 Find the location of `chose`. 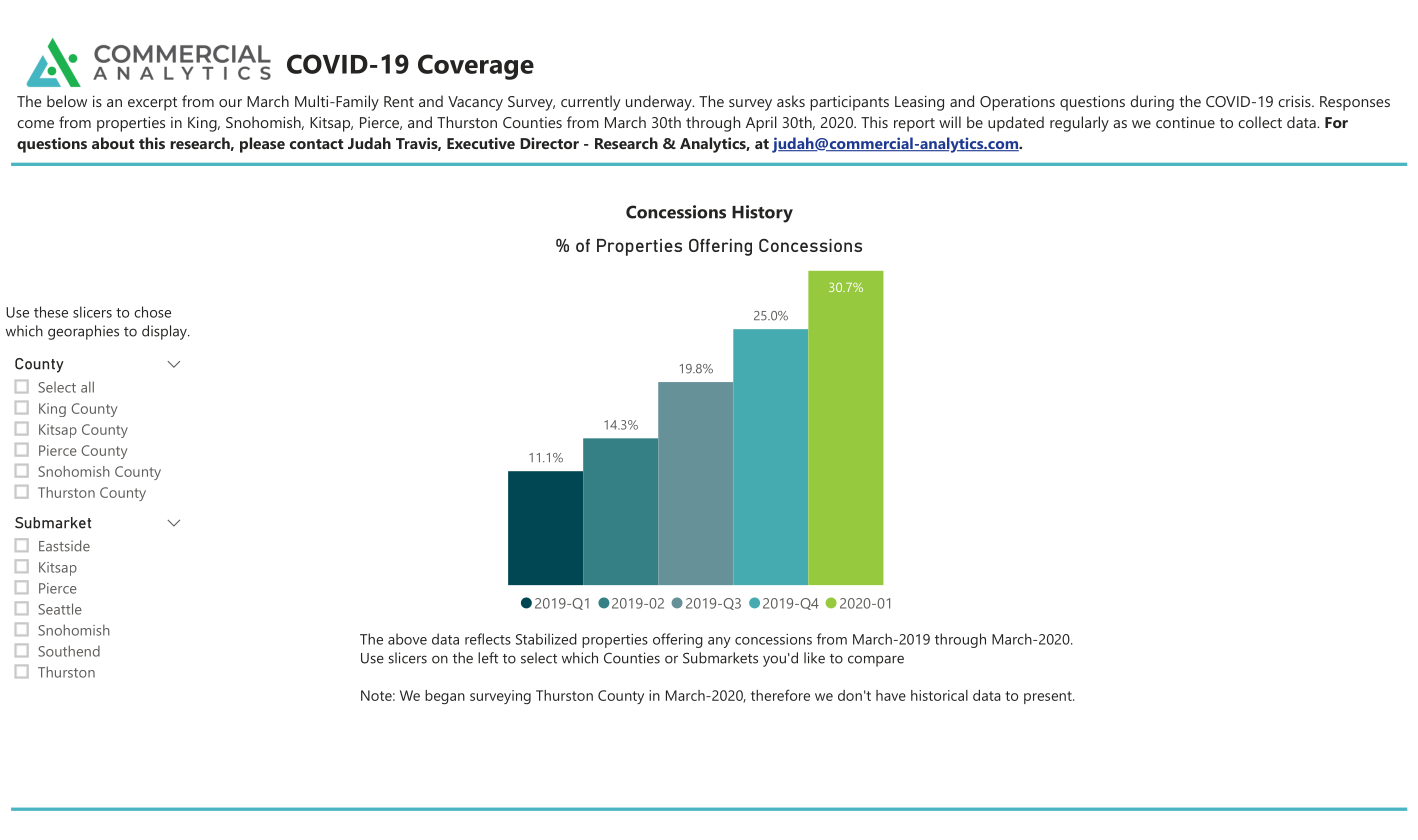

chose is located at coordinates (152, 312).
